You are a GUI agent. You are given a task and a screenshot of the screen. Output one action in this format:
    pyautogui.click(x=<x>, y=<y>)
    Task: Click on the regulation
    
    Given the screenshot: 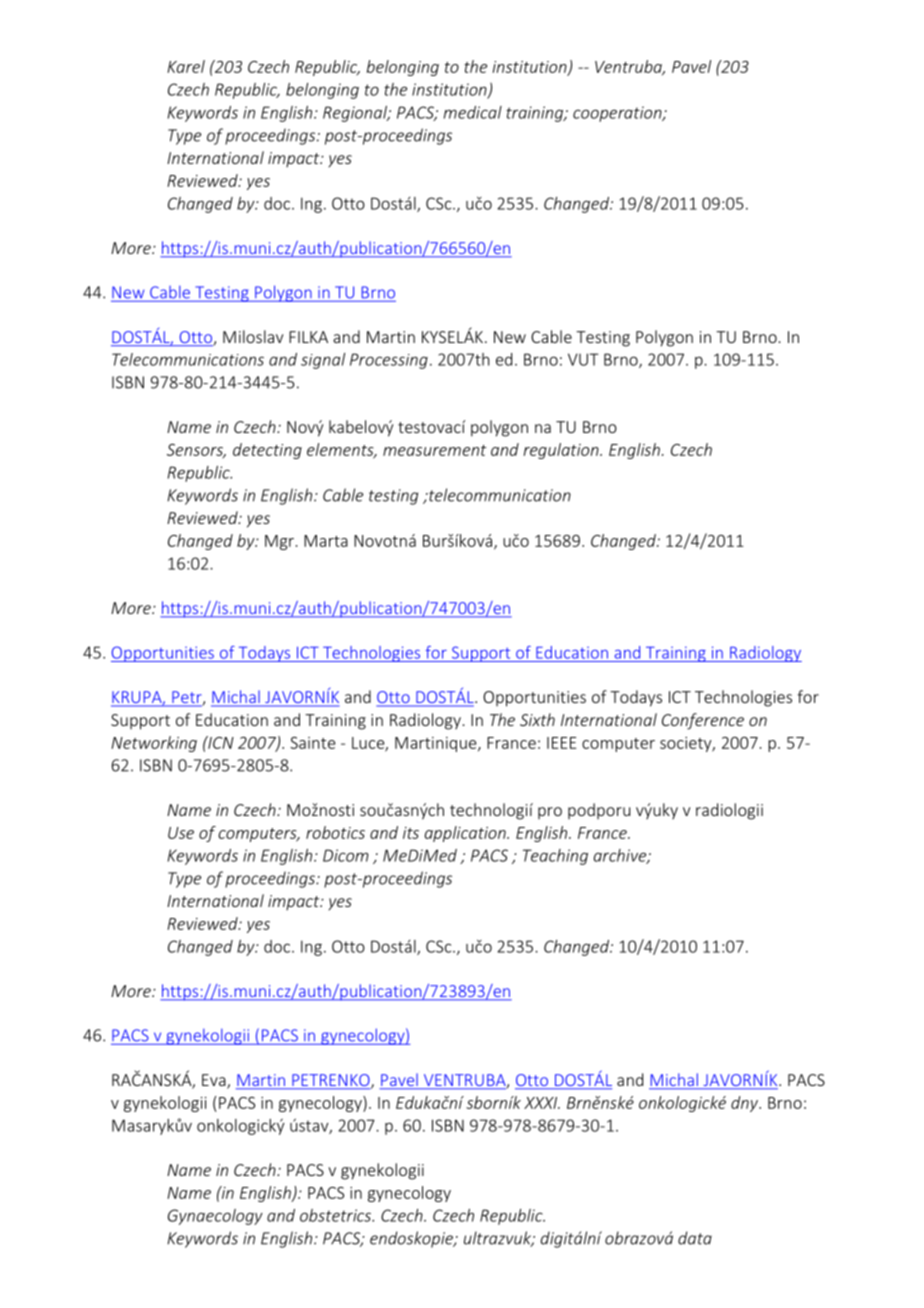 What is the action you would take?
    pyautogui.click(x=562, y=451)
